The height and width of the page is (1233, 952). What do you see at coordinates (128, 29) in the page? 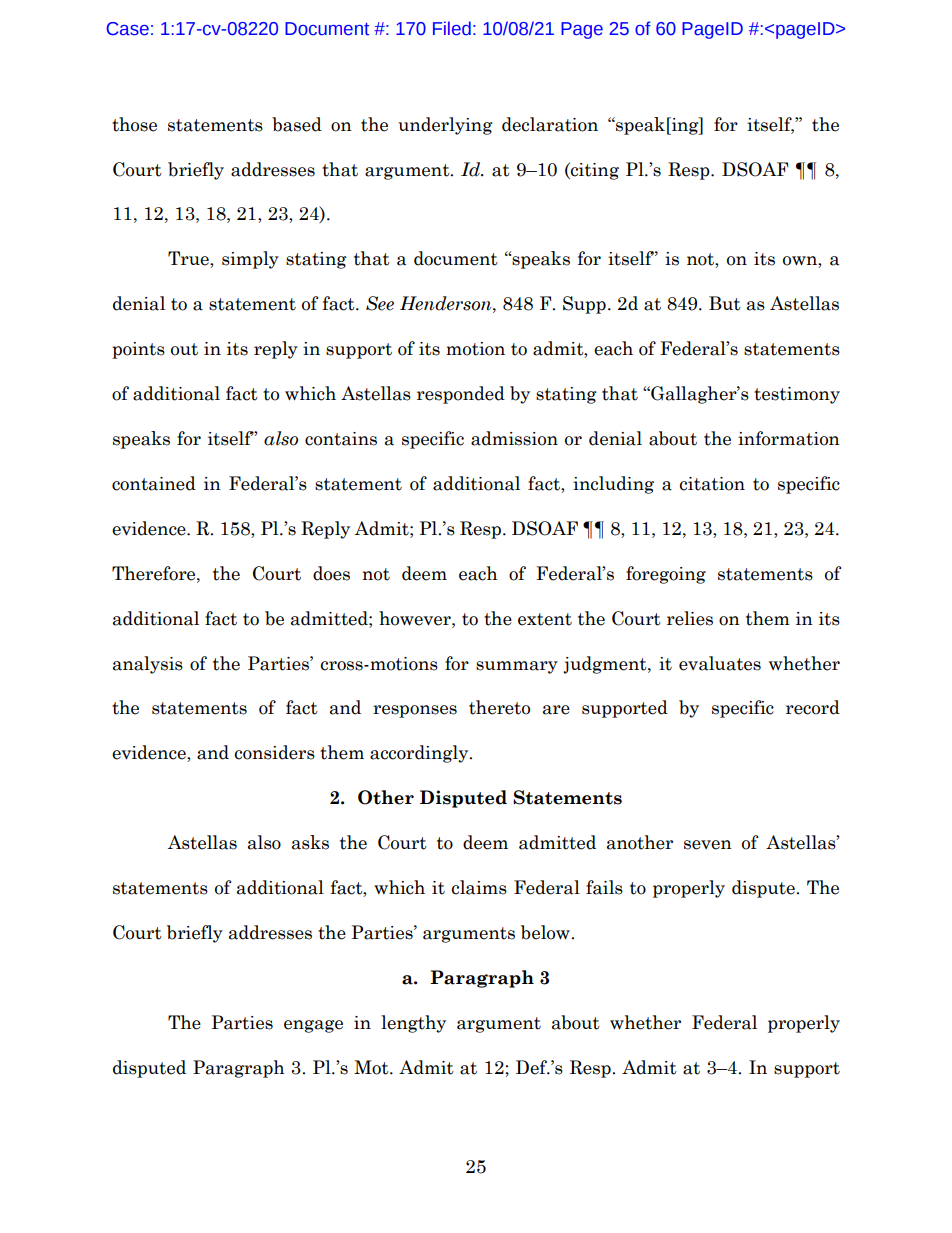
I see `Case` at bounding box center [128, 29].
